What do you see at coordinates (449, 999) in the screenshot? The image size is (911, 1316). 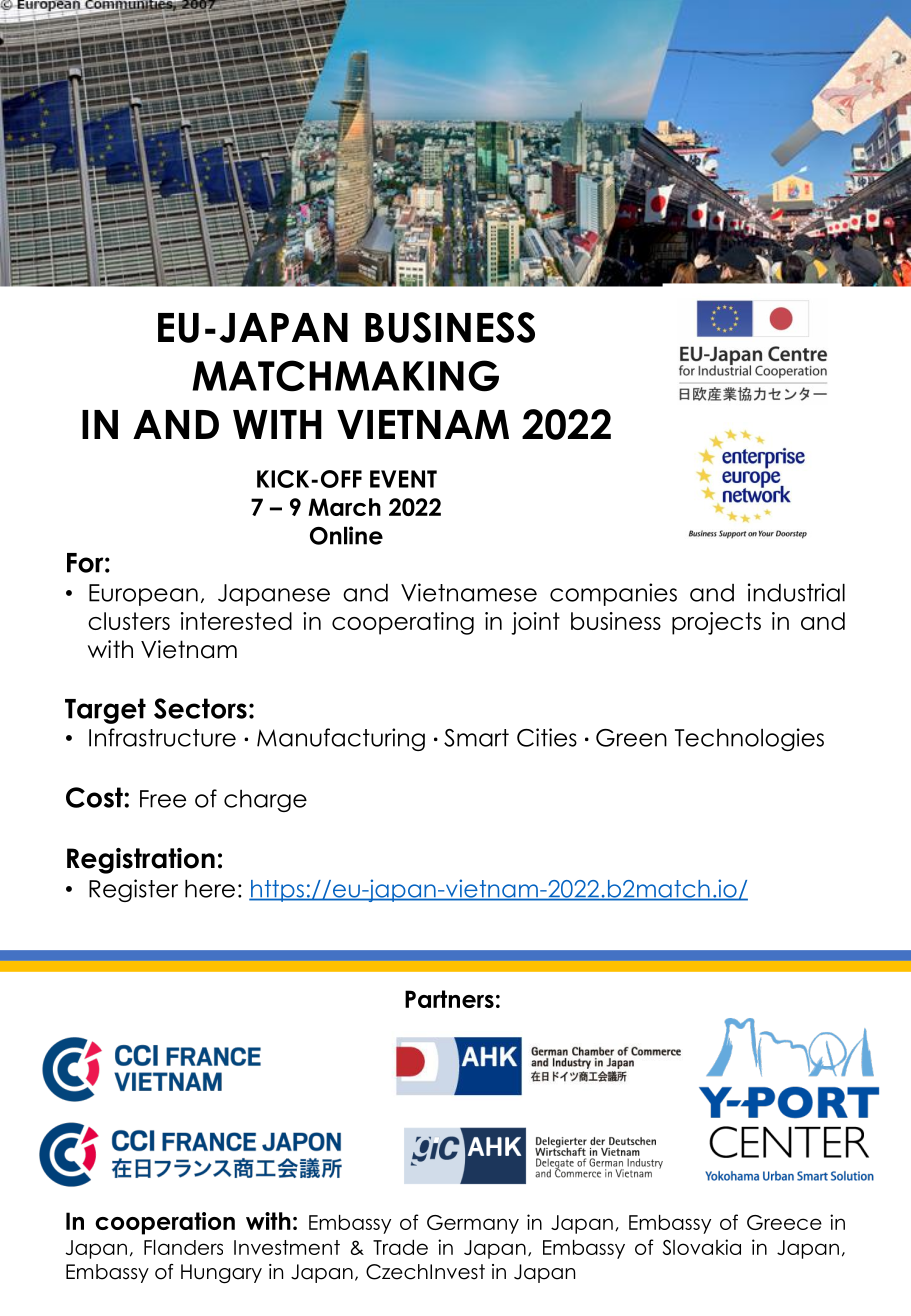 I see `Partners` at bounding box center [449, 999].
